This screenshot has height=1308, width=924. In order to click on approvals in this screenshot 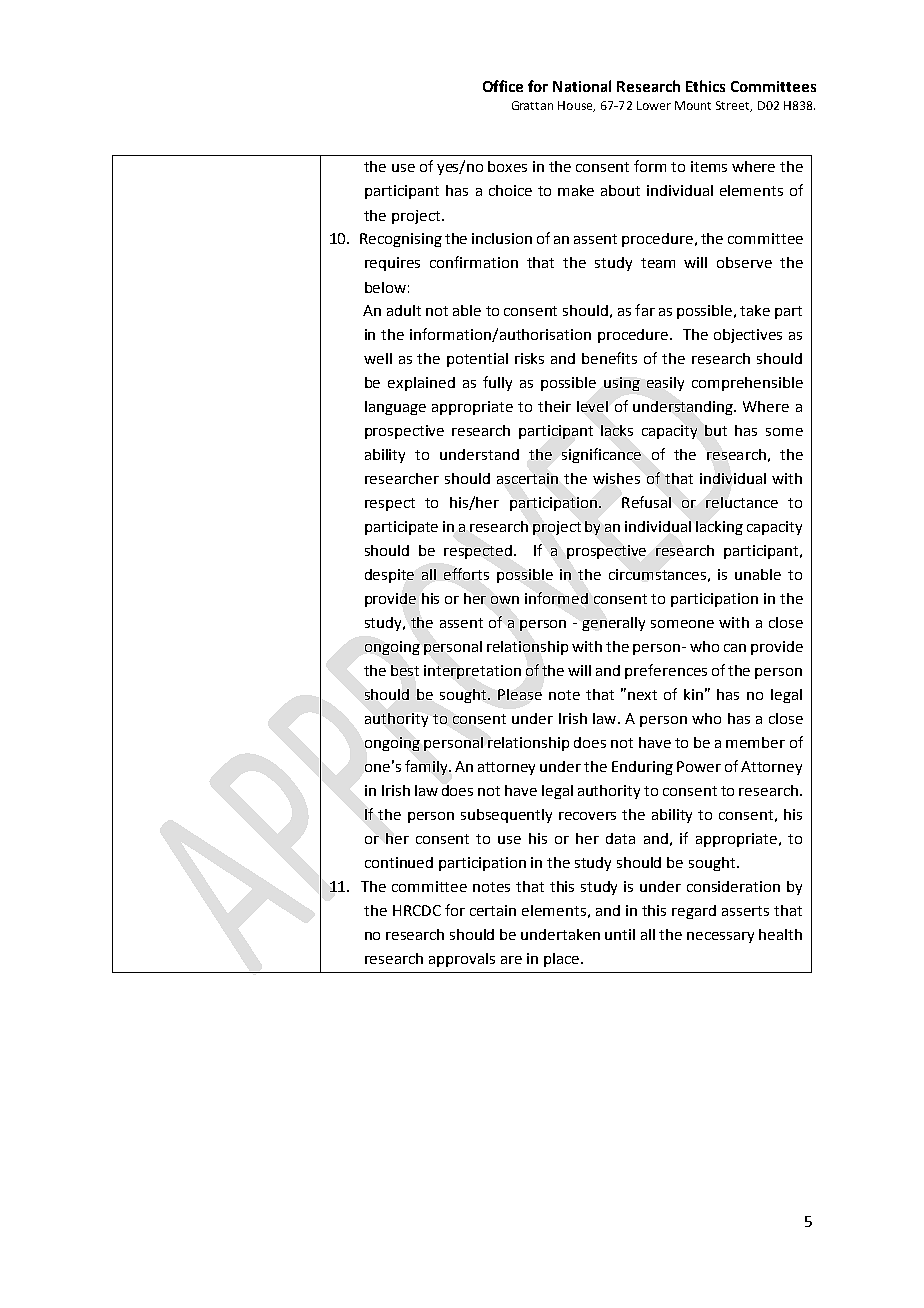, I will do `click(462, 960)`.
